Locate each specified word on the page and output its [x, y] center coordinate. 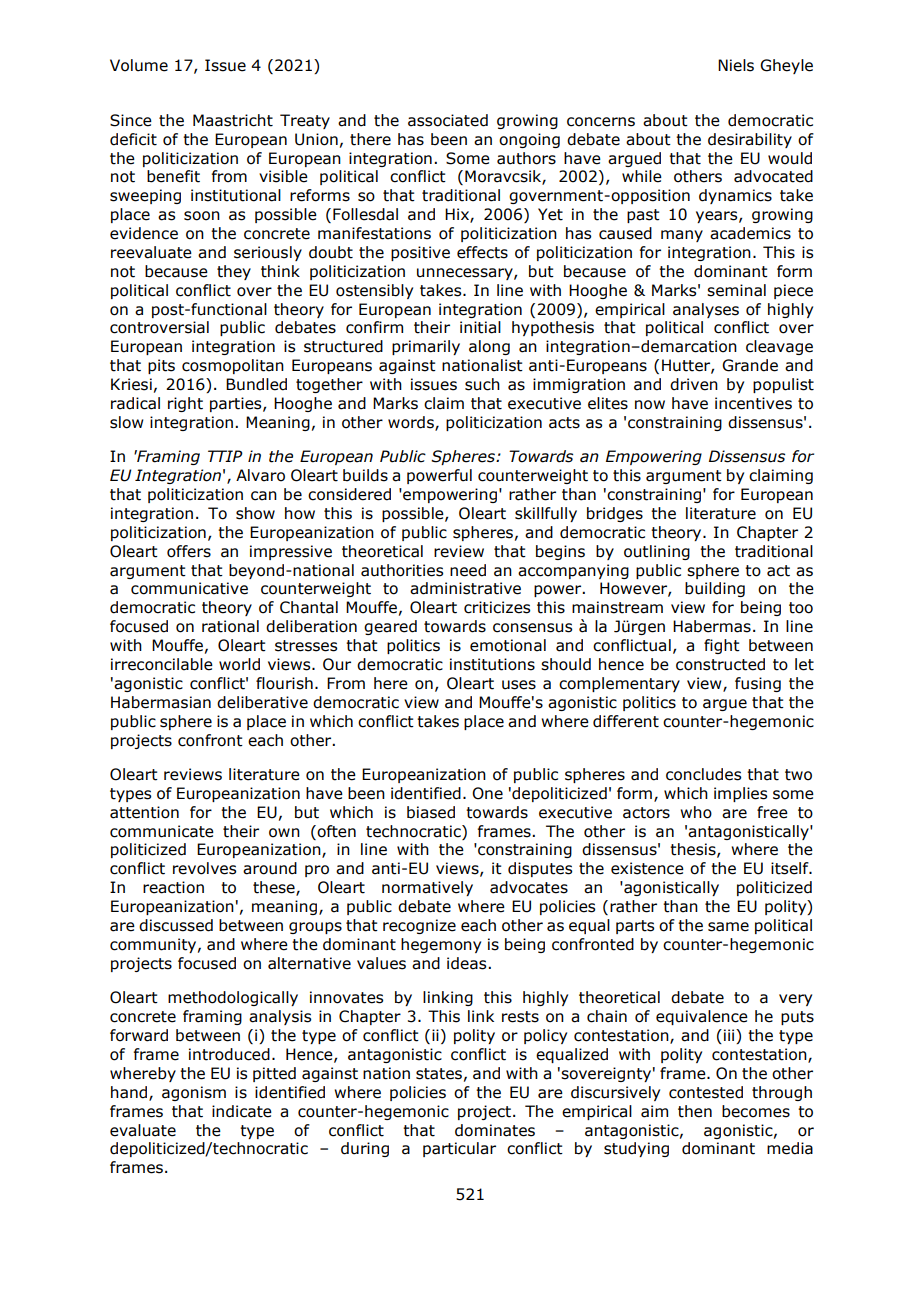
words [412, 423]
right [185, 404]
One [487, 793]
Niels [736, 65]
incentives [753, 403]
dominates [495, 1130]
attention [144, 812]
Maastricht [233, 120]
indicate [242, 1111]
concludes [703, 774]
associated [448, 120]
